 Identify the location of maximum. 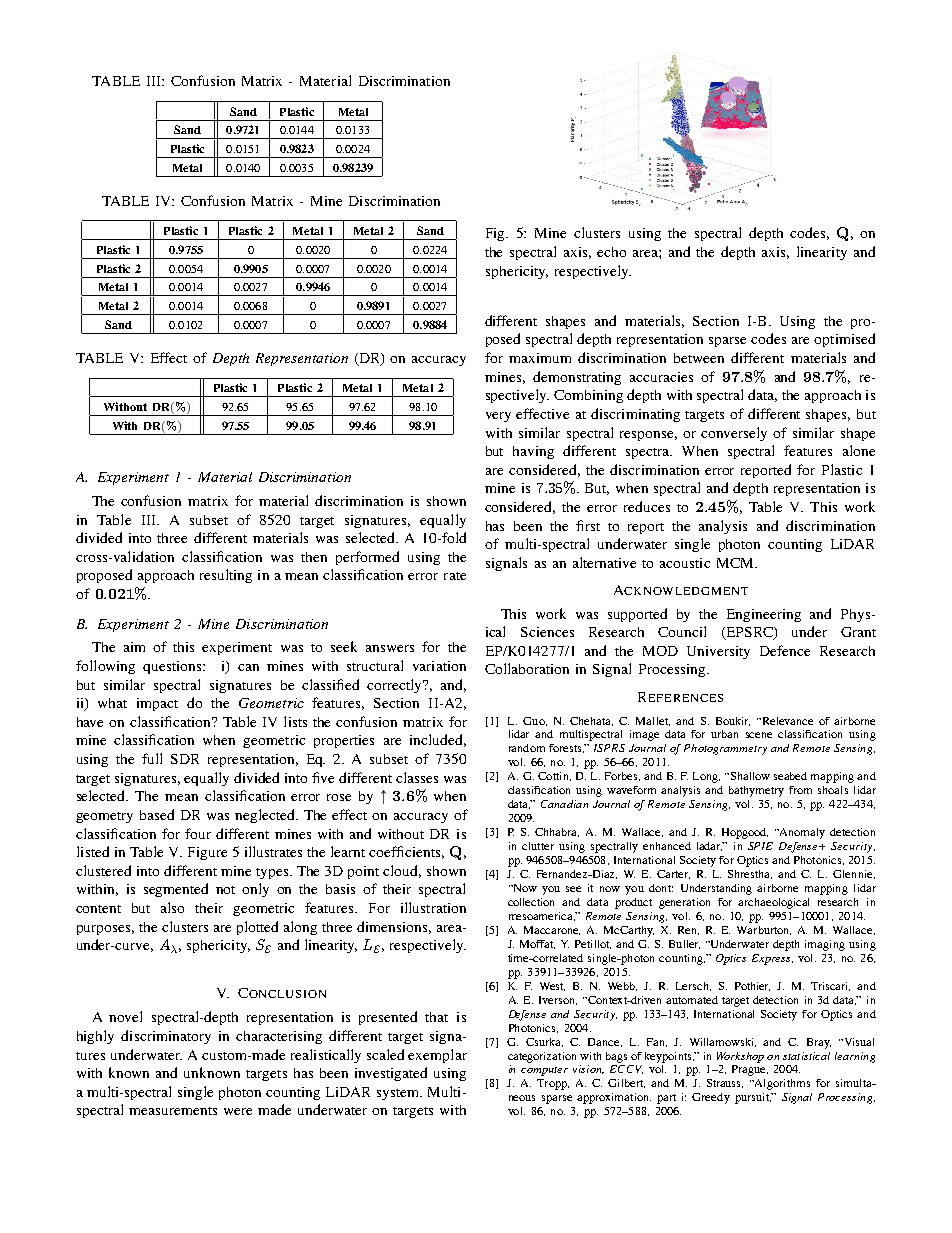
(540, 358).
